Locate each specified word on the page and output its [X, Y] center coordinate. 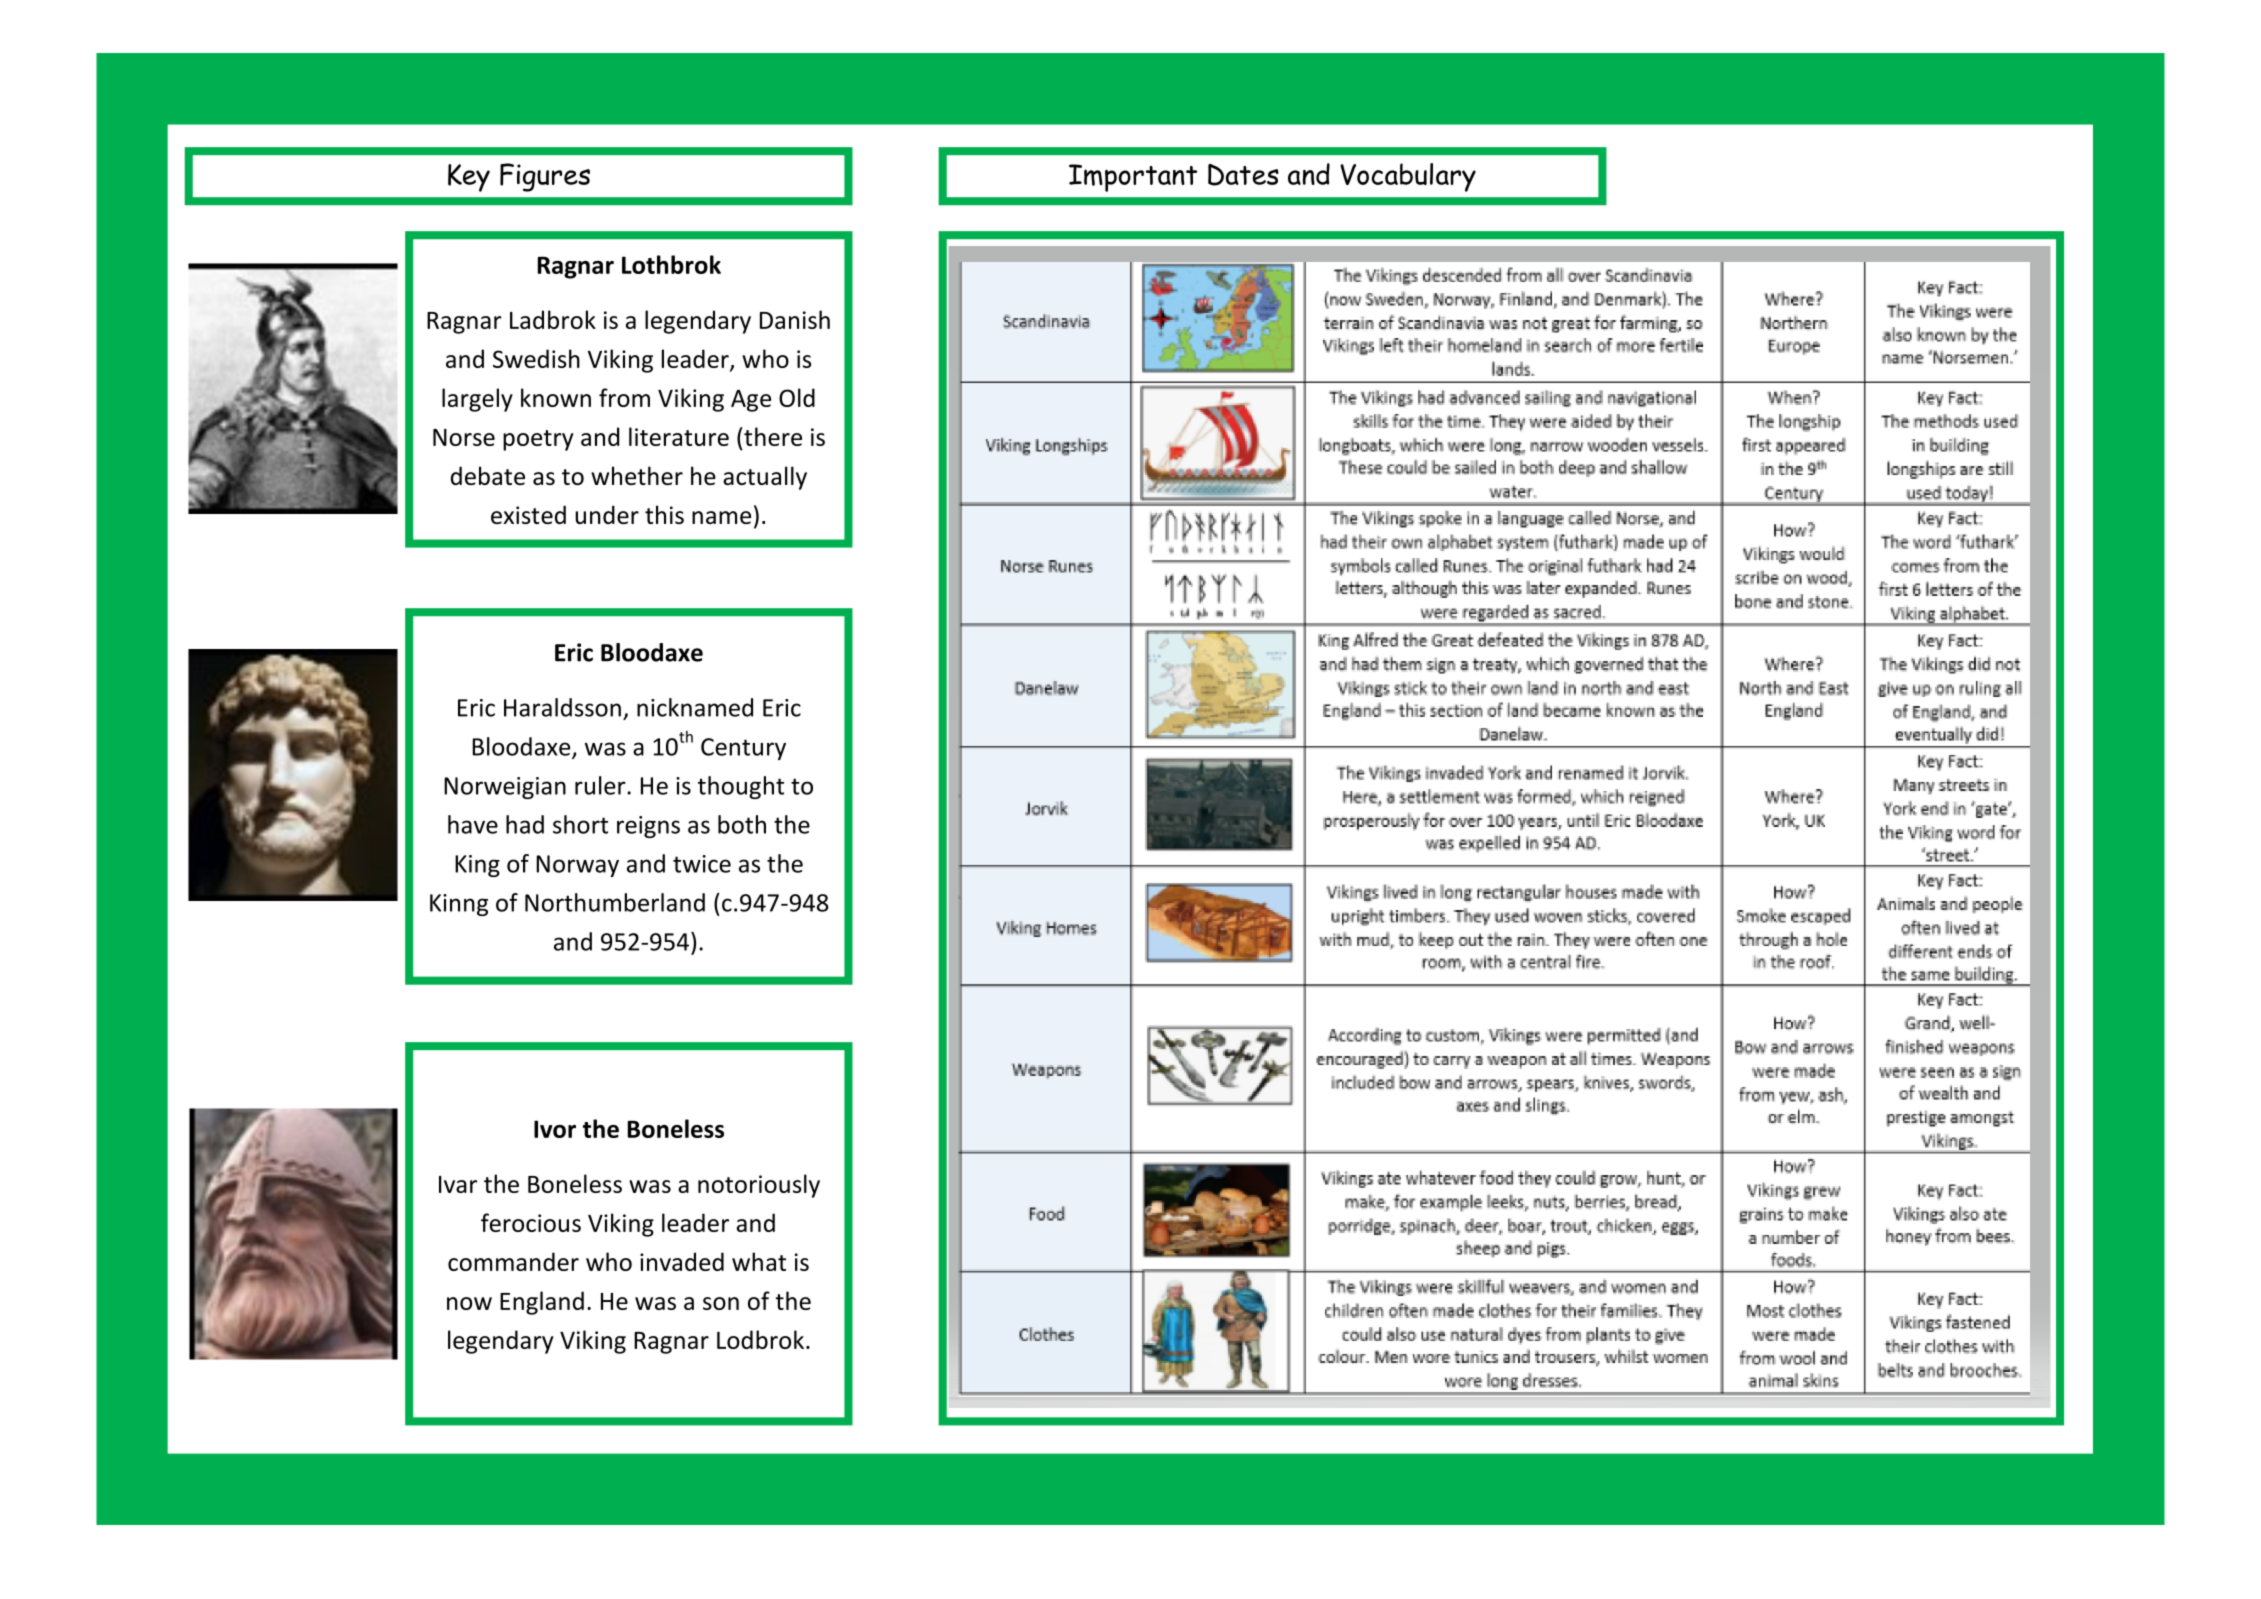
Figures [545, 177]
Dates [1243, 175]
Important [1133, 178]
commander [513, 1261]
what [759, 1261]
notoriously [759, 1186]
